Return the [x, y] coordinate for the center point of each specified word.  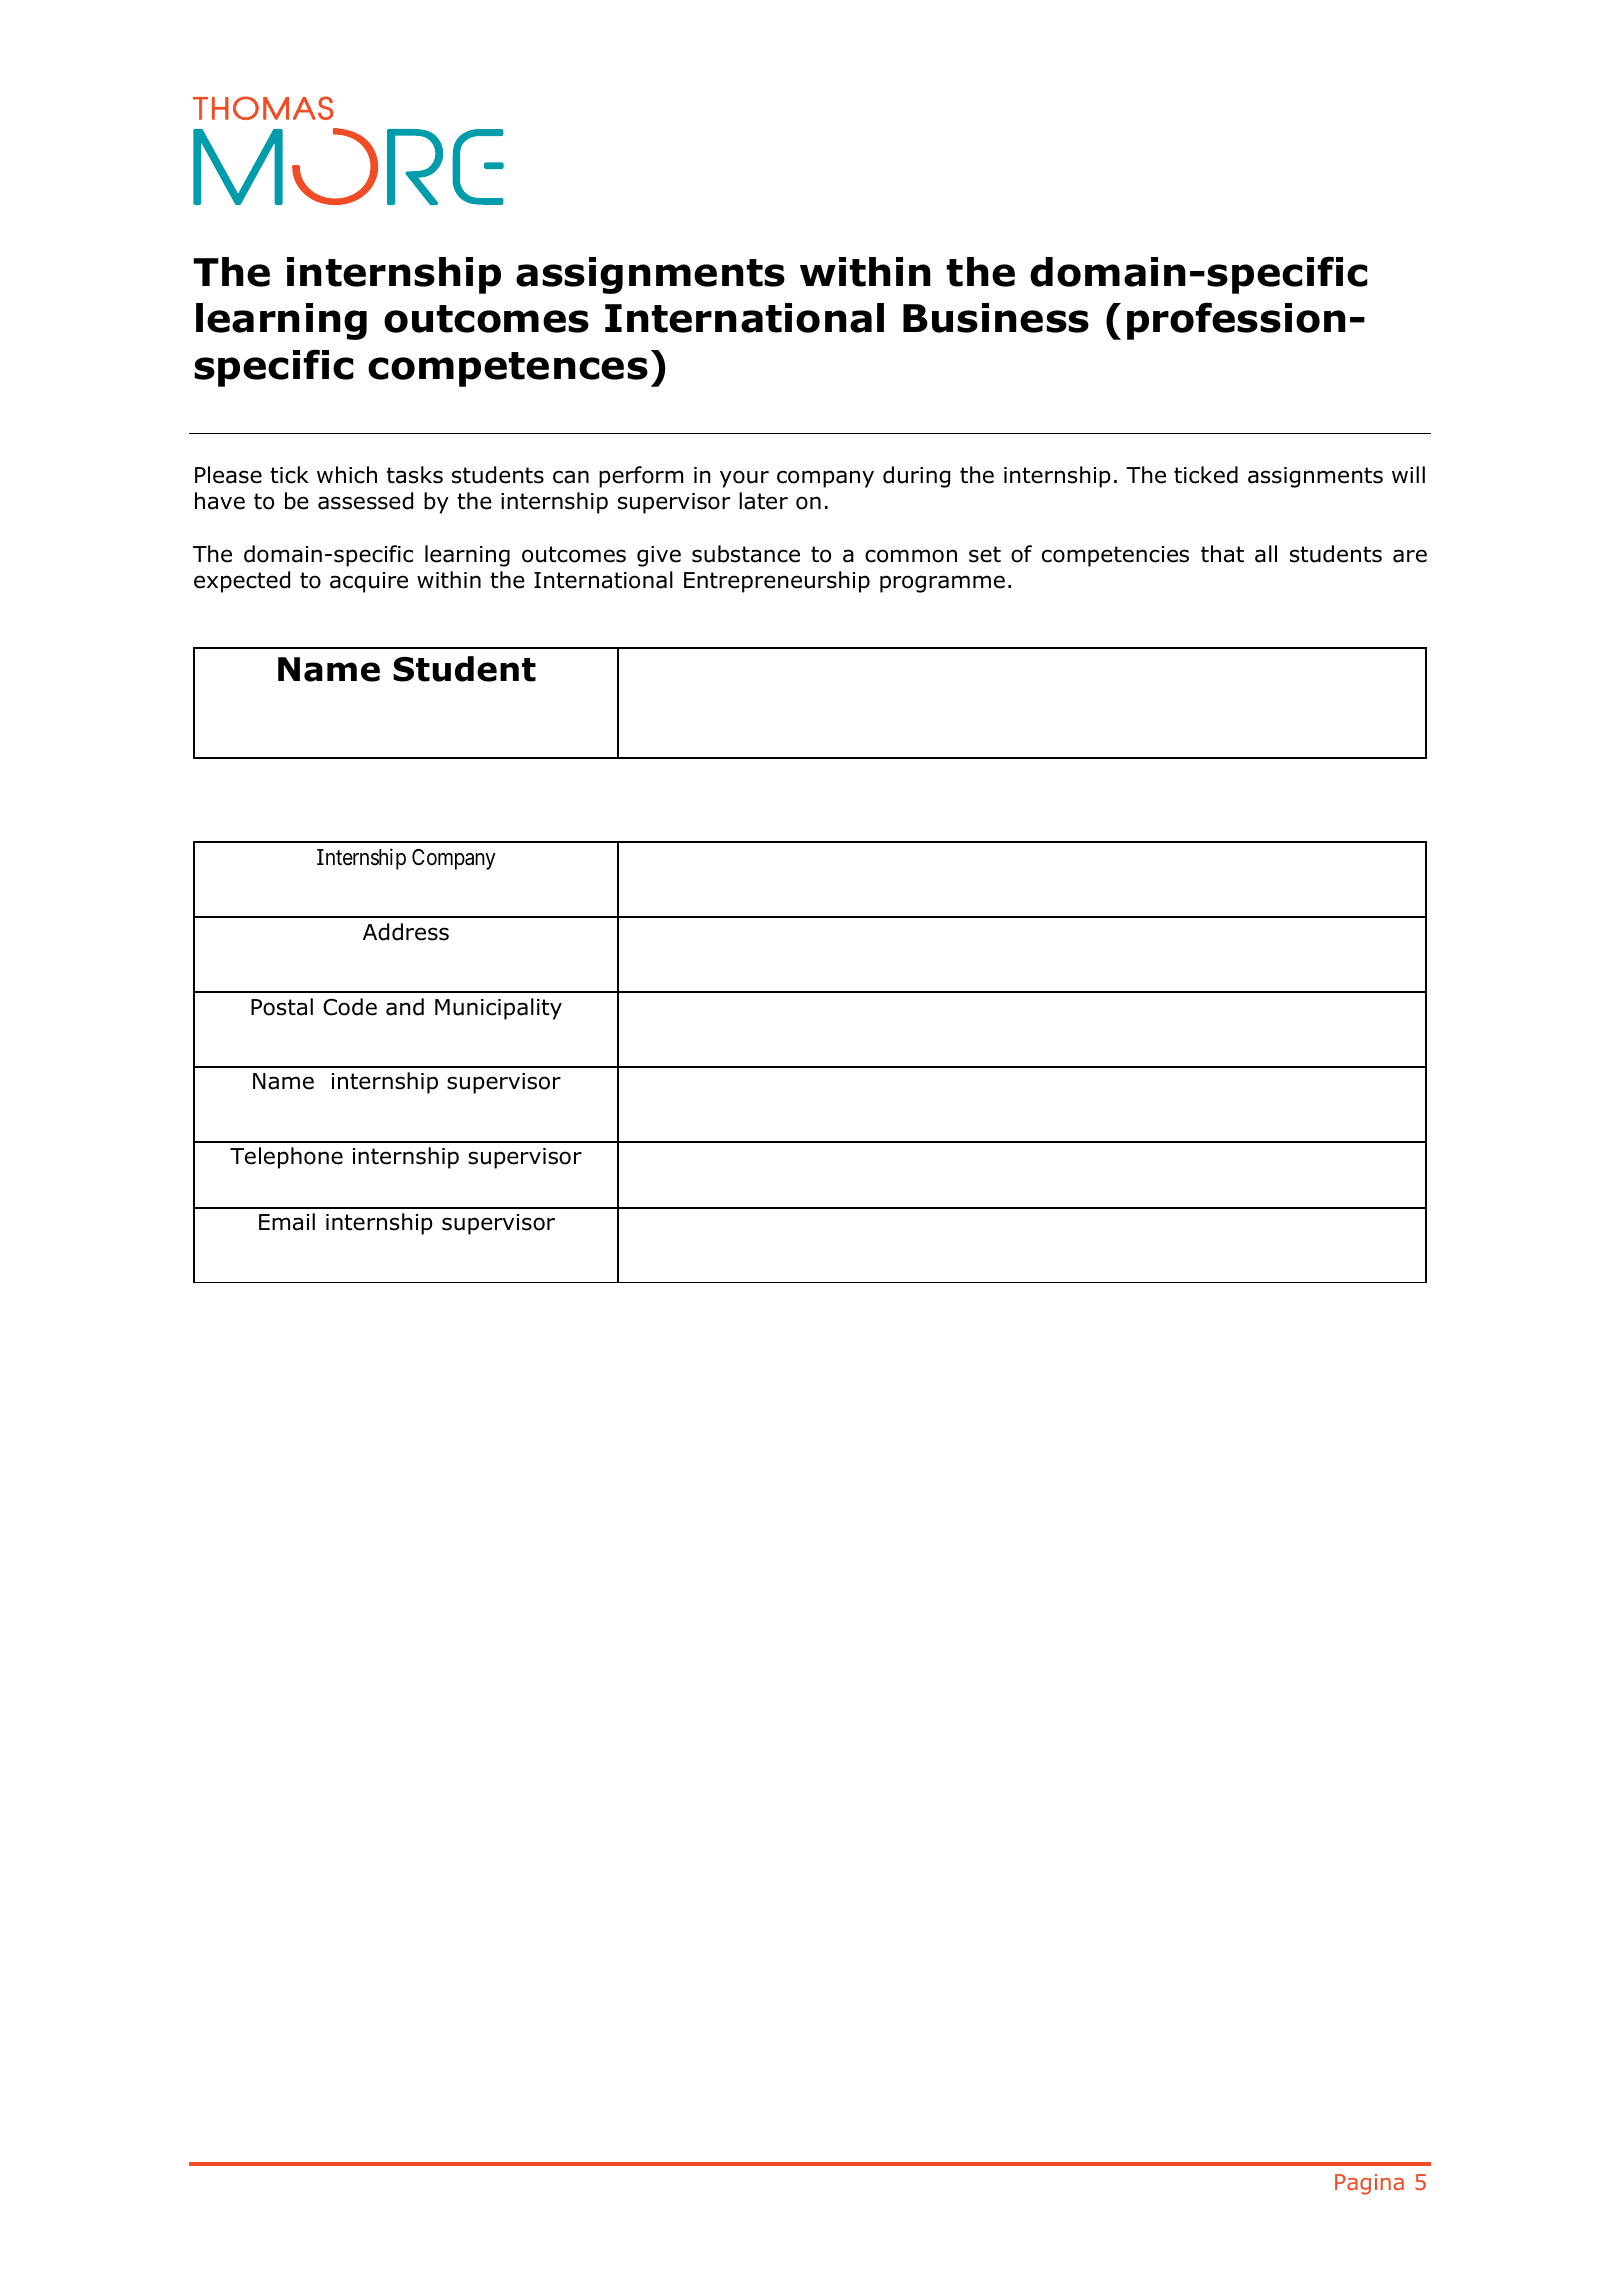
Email [287, 1222]
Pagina [1369, 2184]
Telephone [286, 1158]
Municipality [498, 1009]
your [744, 479]
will [1408, 474]
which [347, 475]
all [1266, 554]
